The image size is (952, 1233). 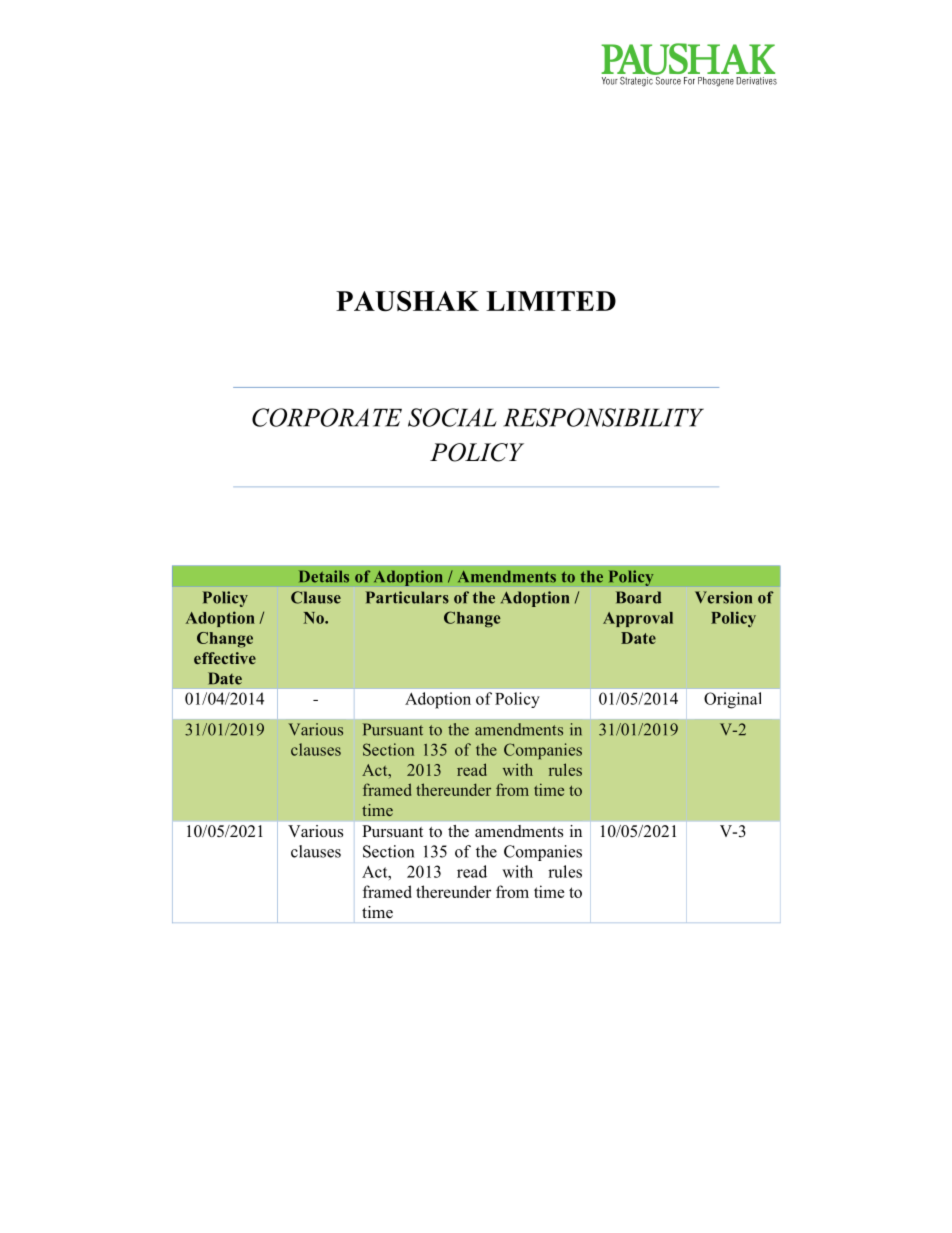 I want to click on effective, so click(x=225, y=658).
